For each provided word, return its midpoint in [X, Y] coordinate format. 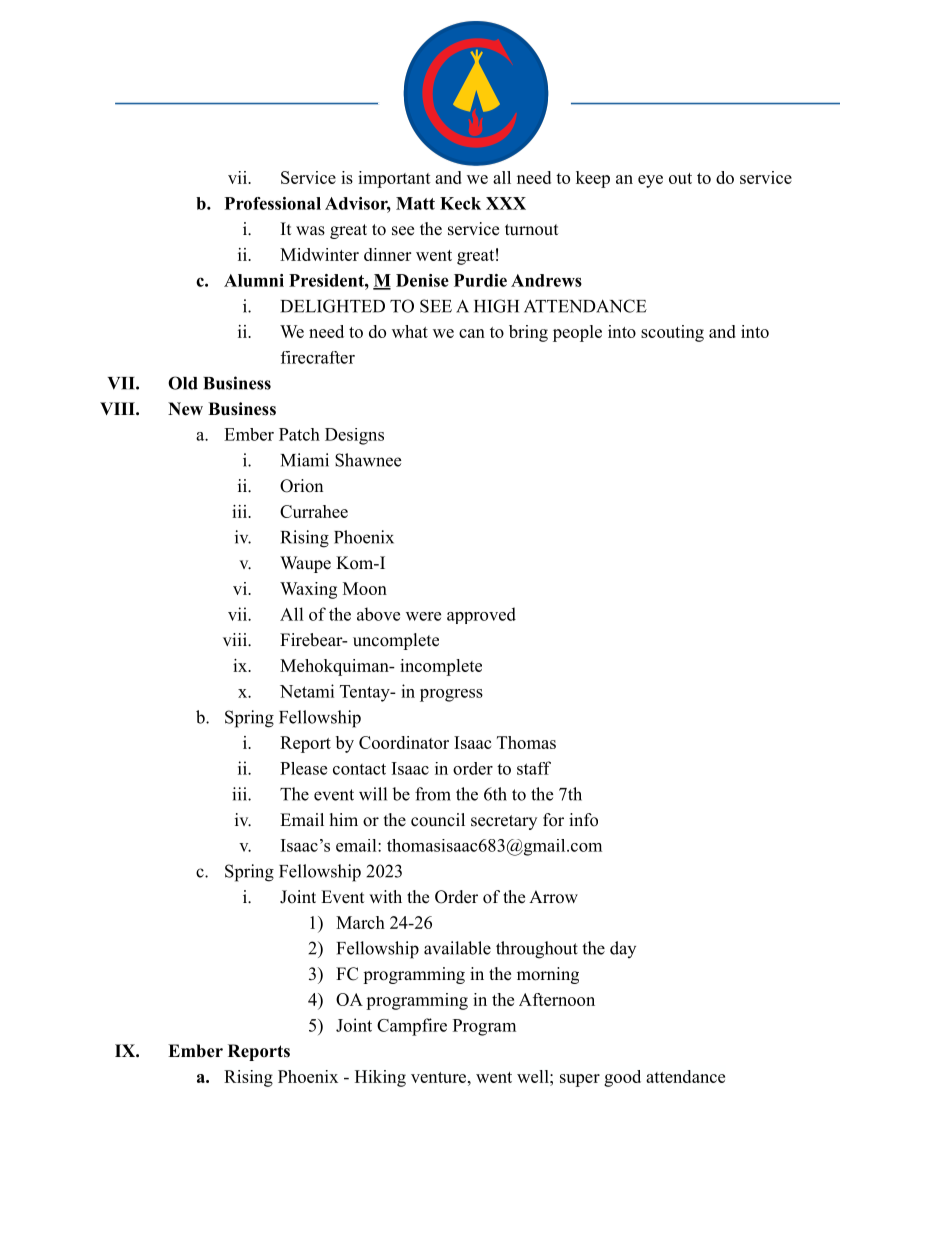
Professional [273, 203]
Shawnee [368, 460]
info [583, 820]
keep [593, 179]
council [438, 820]
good [622, 1078]
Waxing [308, 590]
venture [438, 1077]
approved [481, 615]
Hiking [380, 1078]
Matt [415, 203]
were [423, 616]
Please [303, 768]
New [185, 409]
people [577, 333]
